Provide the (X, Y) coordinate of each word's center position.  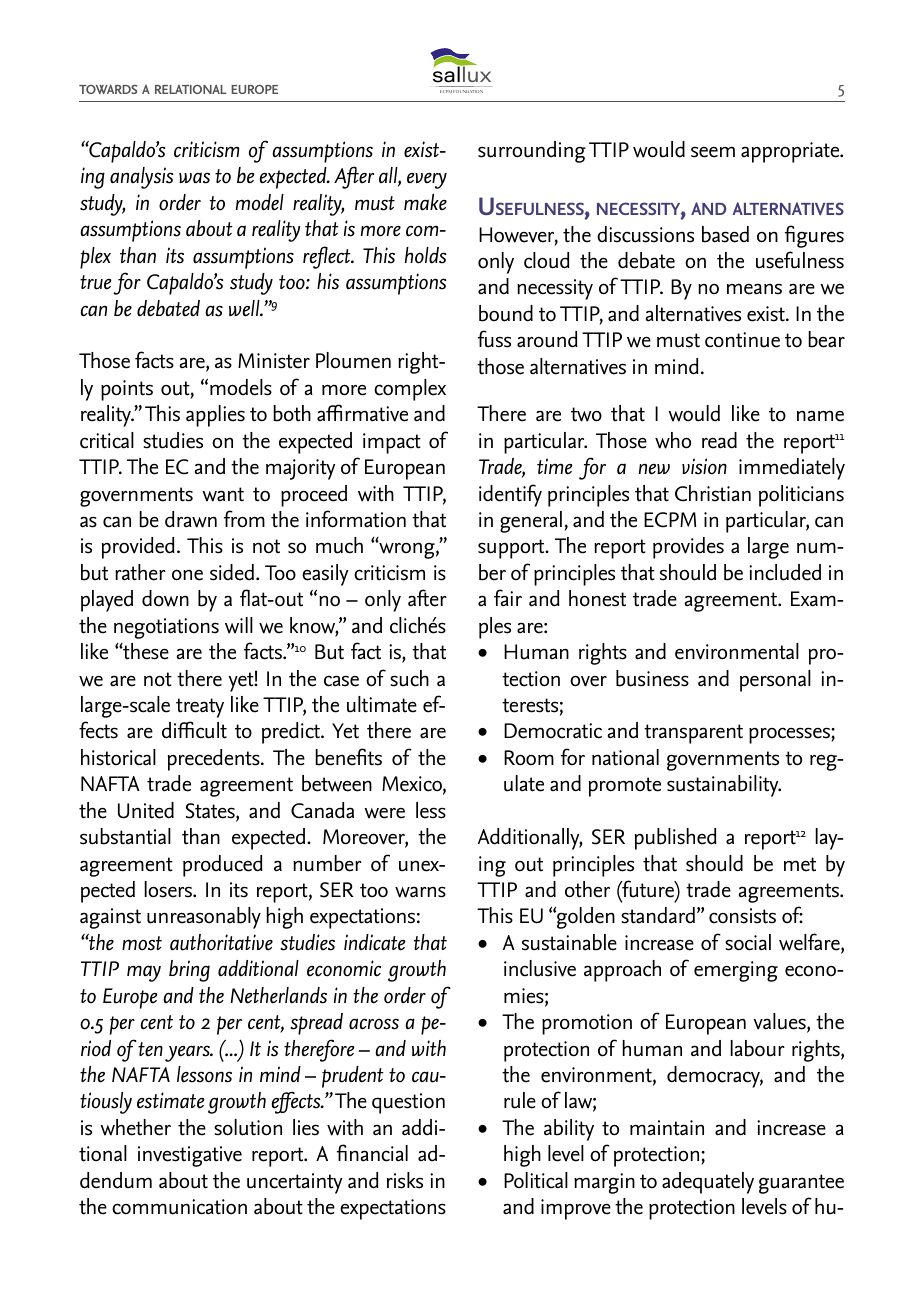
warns (420, 892)
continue (742, 340)
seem (713, 152)
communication (179, 1207)
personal (775, 681)
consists (742, 916)
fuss (494, 339)
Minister (274, 361)
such (409, 678)
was (194, 178)
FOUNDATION (468, 91)
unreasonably (204, 918)
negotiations (166, 628)
